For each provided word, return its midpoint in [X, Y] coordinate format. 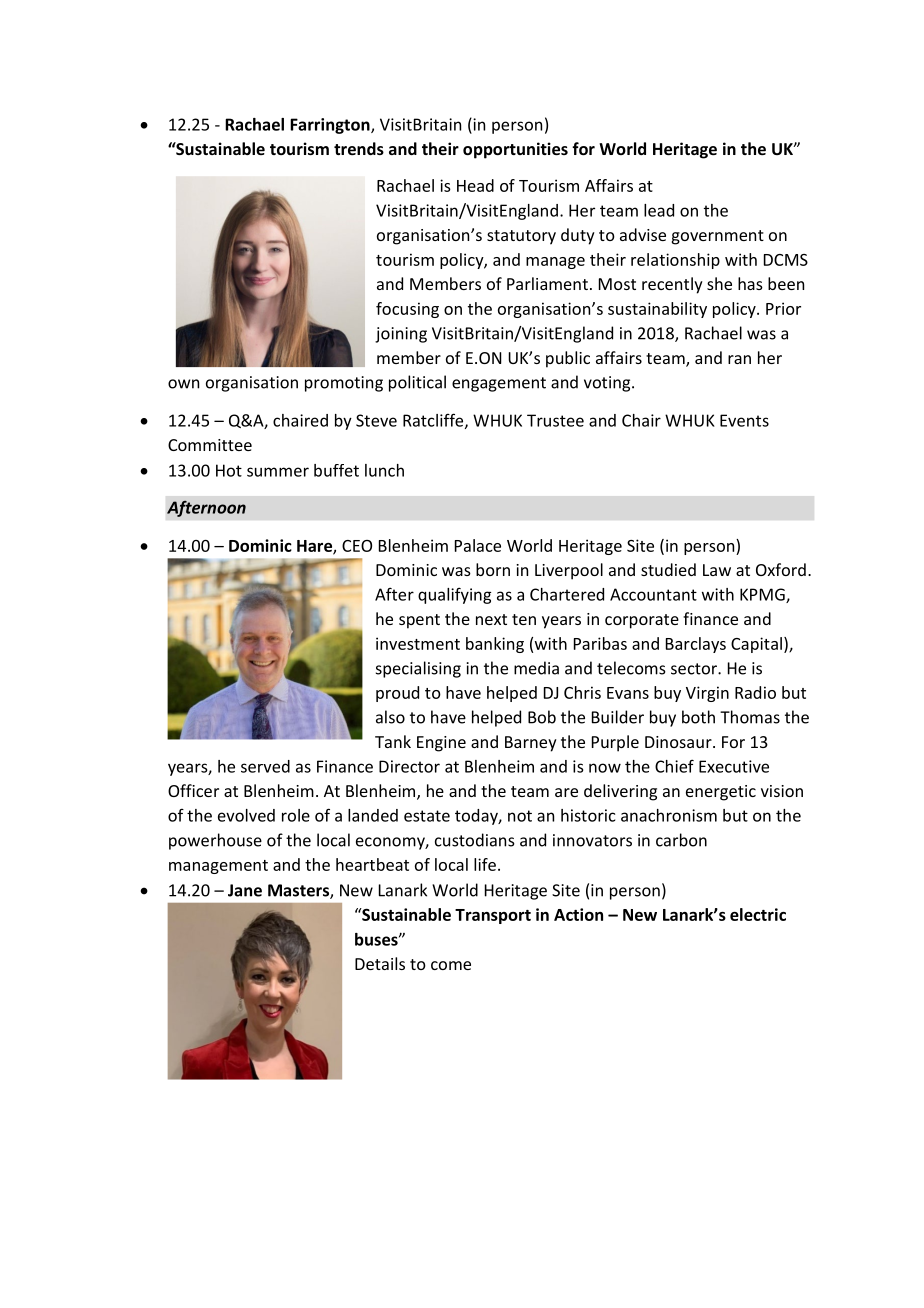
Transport [493, 916]
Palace [478, 545]
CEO [357, 546]
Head [475, 185]
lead [659, 210]
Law [717, 570]
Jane [245, 890]
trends [359, 148]
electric [758, 914]
